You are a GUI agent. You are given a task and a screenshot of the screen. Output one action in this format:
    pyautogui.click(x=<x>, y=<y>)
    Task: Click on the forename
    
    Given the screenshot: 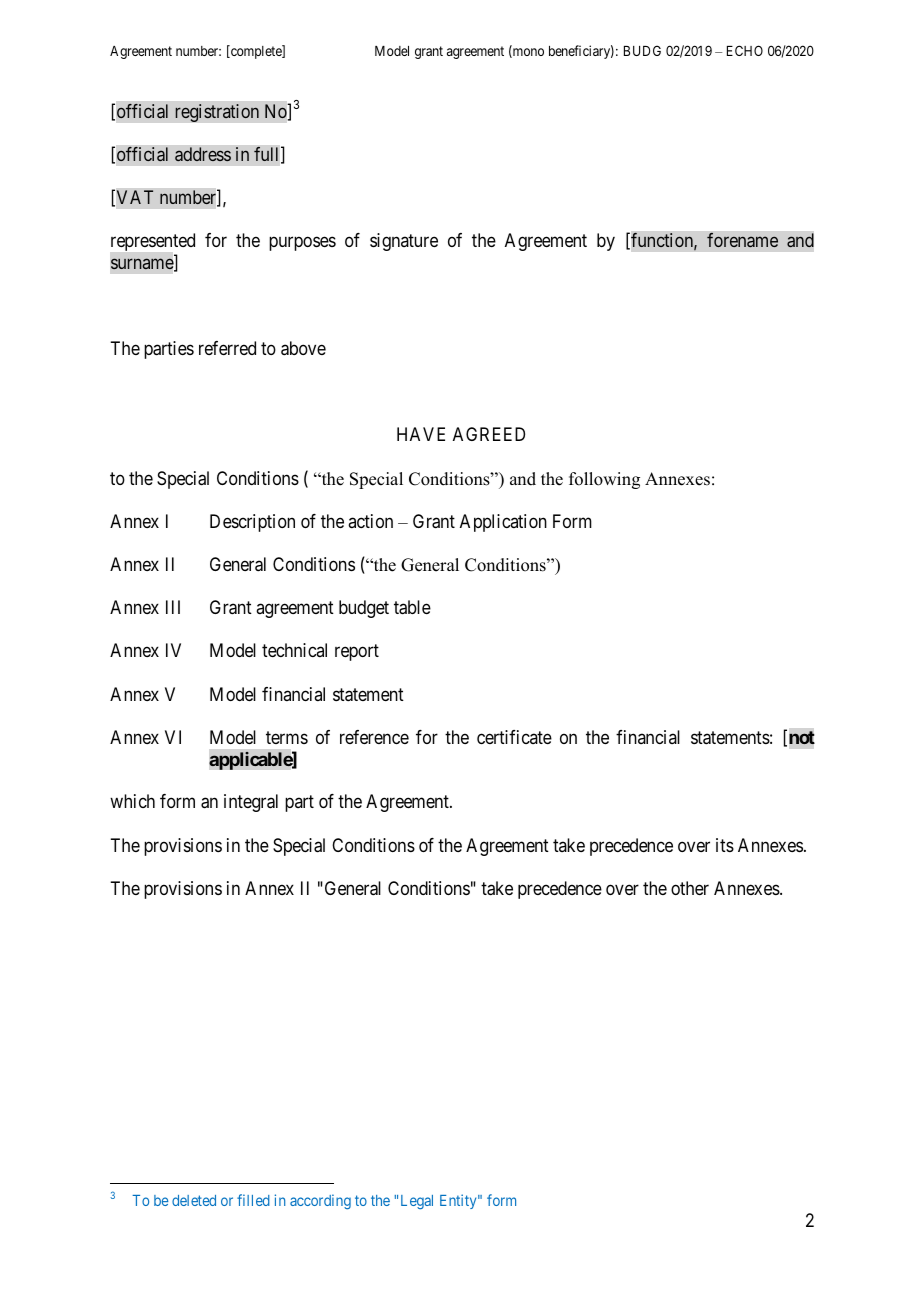 What is the action you would take?
    pyautogui.click(x=742, y=240)
